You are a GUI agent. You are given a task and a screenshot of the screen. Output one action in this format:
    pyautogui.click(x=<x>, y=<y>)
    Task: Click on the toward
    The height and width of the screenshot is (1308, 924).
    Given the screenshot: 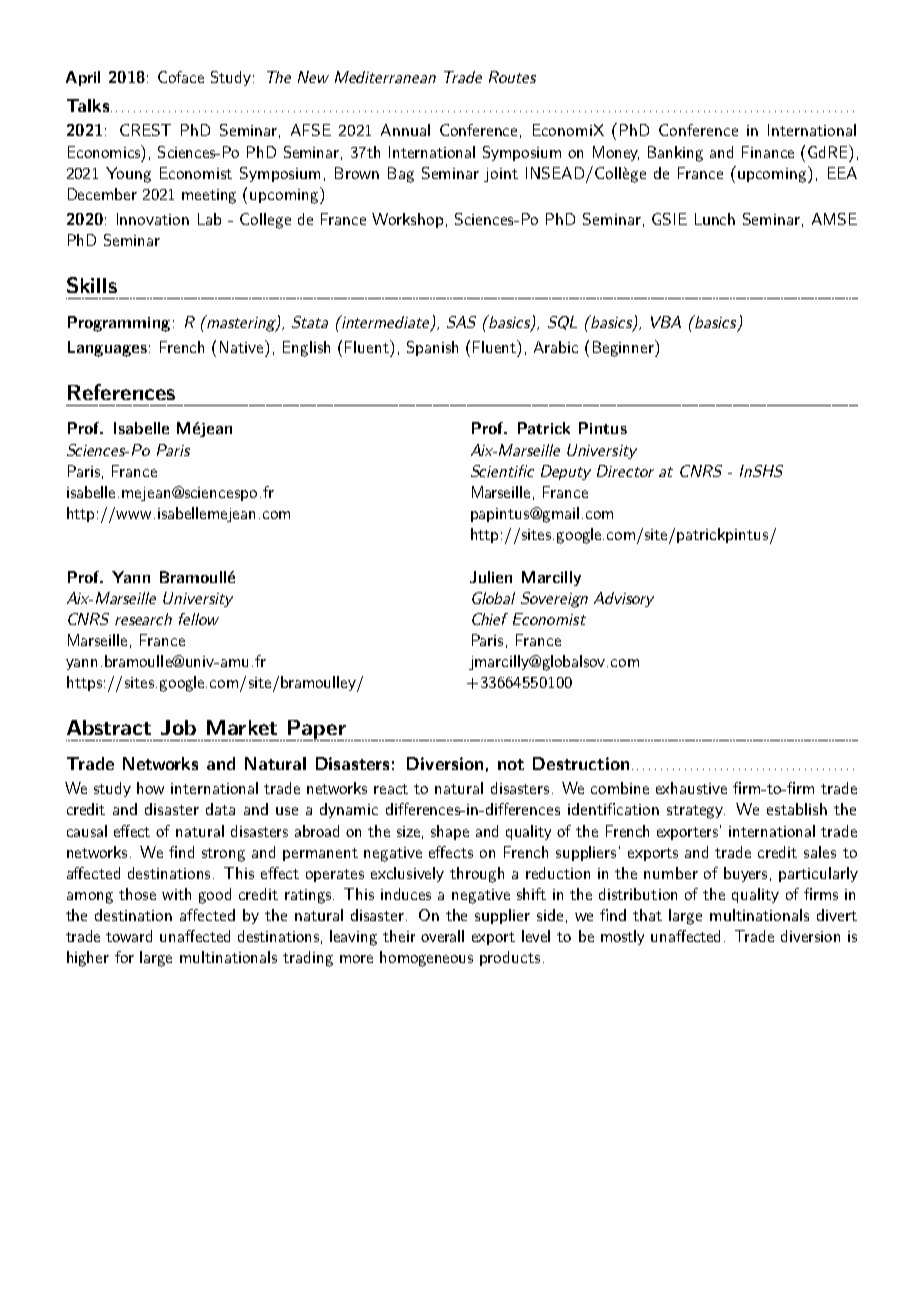 What is the action you would take?
    pyautogui.click(x=129, y=936)
